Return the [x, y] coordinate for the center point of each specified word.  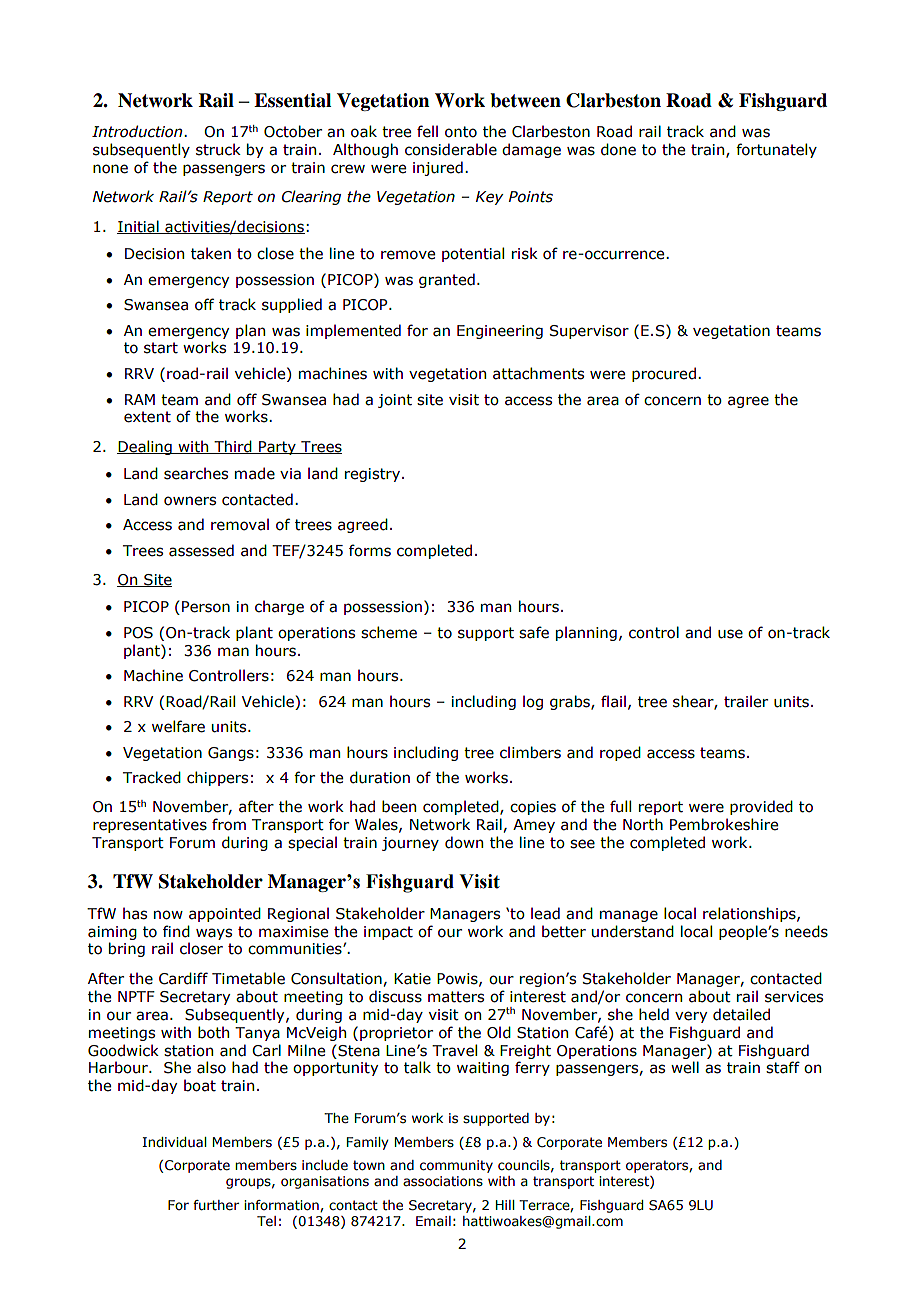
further [216, 1205]
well [685, 1067]
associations [443, 1181]
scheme [389, 632]
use [730, 634]
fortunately [776, 150]
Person [206, 607]
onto [461, 132]
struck [218, 149]
